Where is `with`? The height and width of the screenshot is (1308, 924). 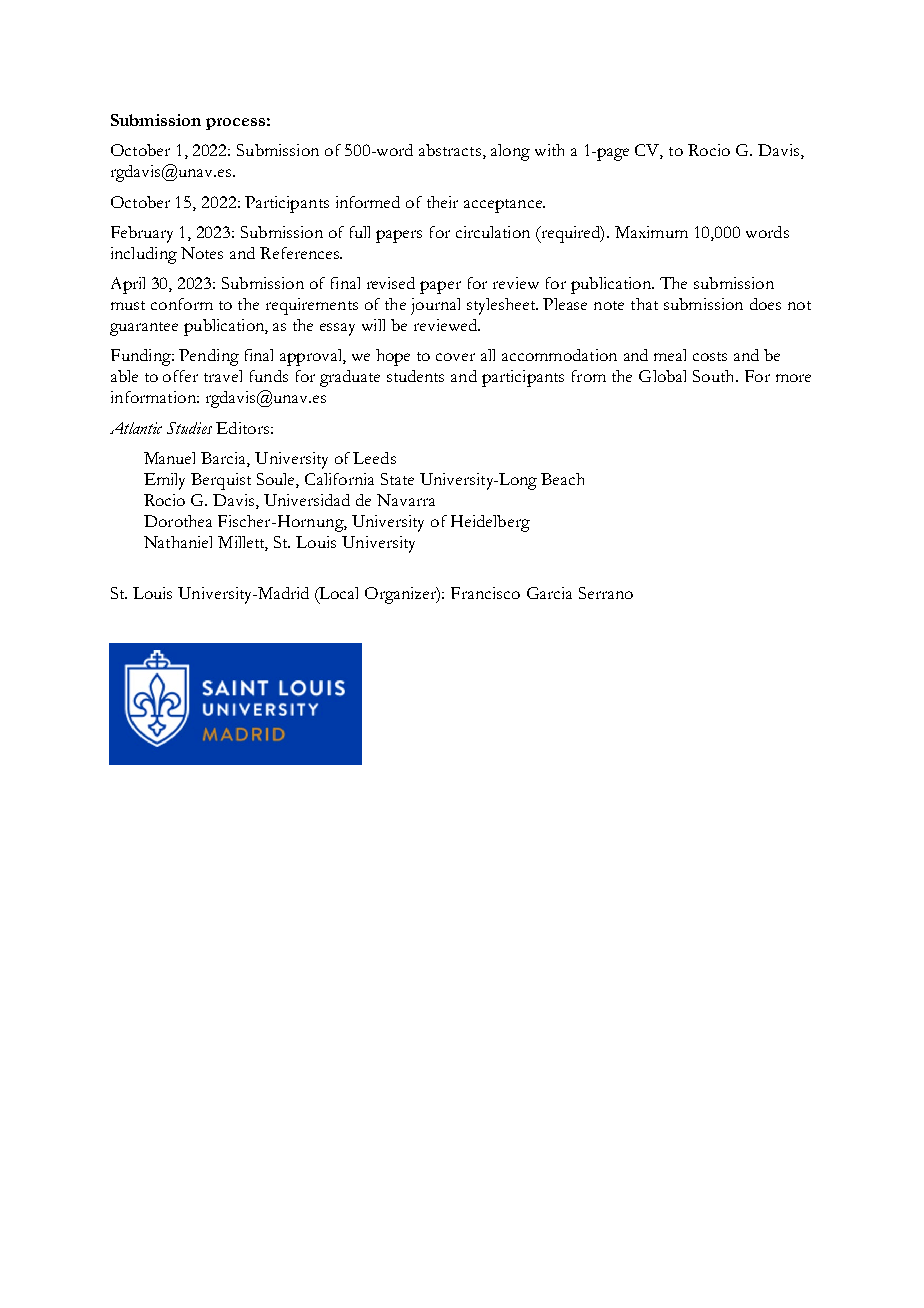
with is located at coordinates (549, 150).
